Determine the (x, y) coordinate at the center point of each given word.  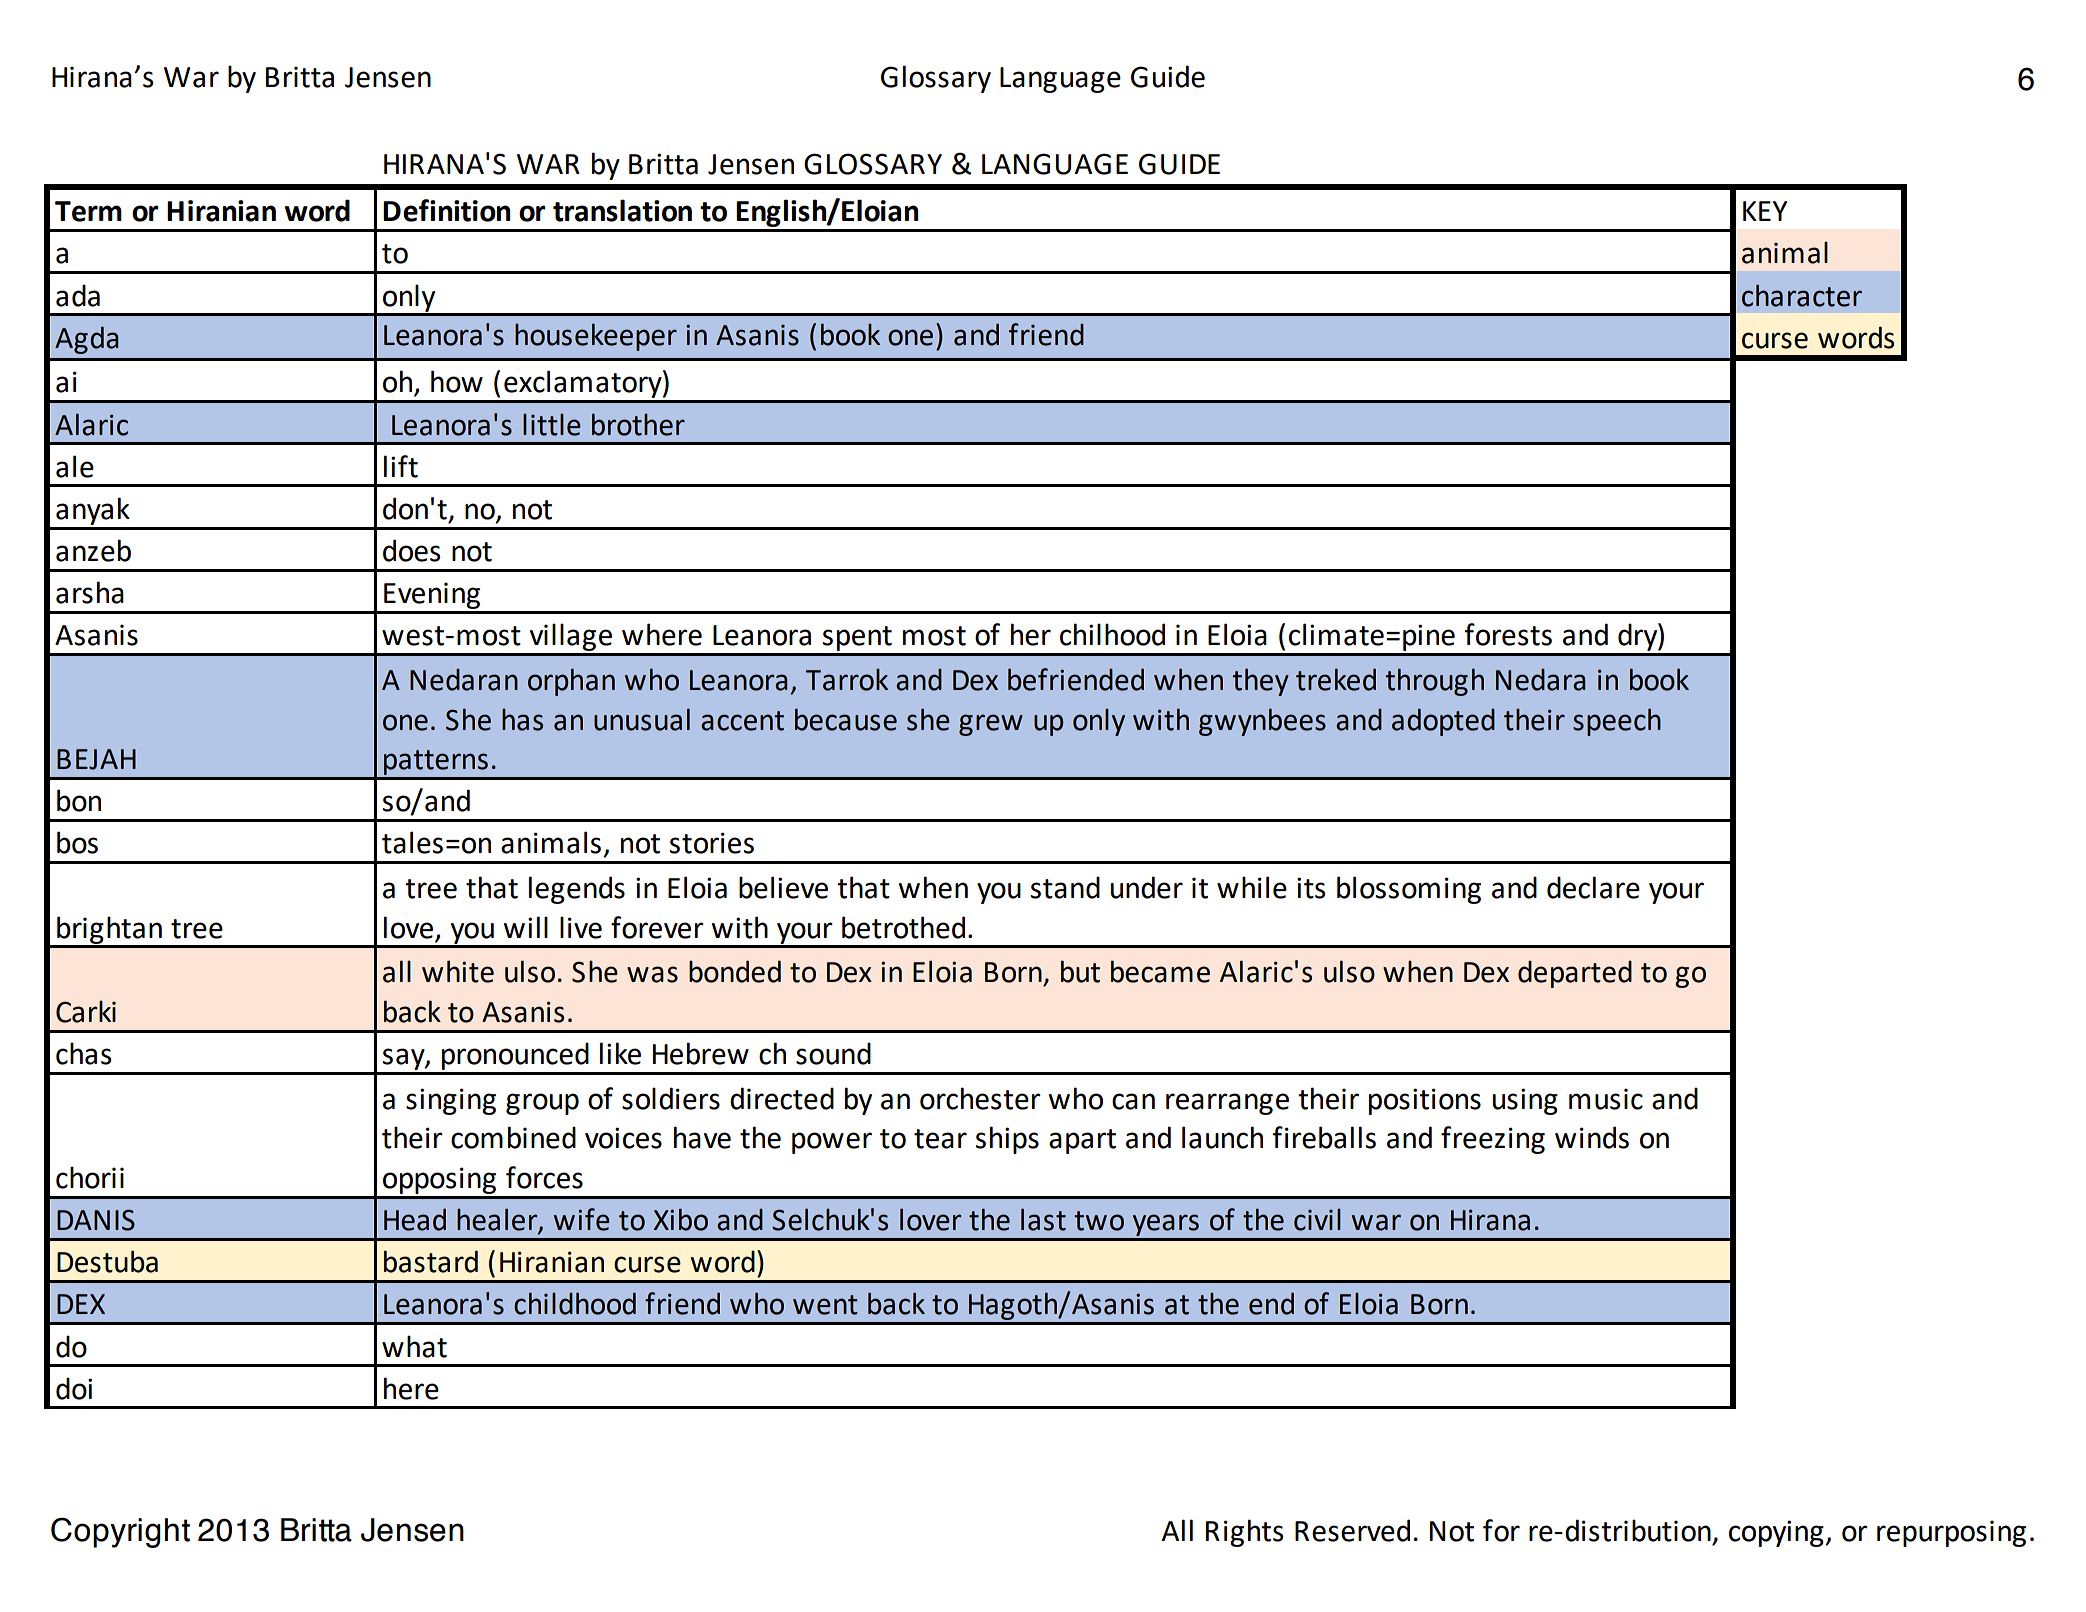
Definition (447, 210)
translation (622, 210)
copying (1777, 1533)
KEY (1765, 211)
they (1260, 682)
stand (1065, 887)
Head (415, 1219)
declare (1593, 887)
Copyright (120, 1532)
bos (77, 842)
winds (1592, 1137)
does (411, 550)
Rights (1244, 1533)
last (1043, 1219)
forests (1508, 634)
